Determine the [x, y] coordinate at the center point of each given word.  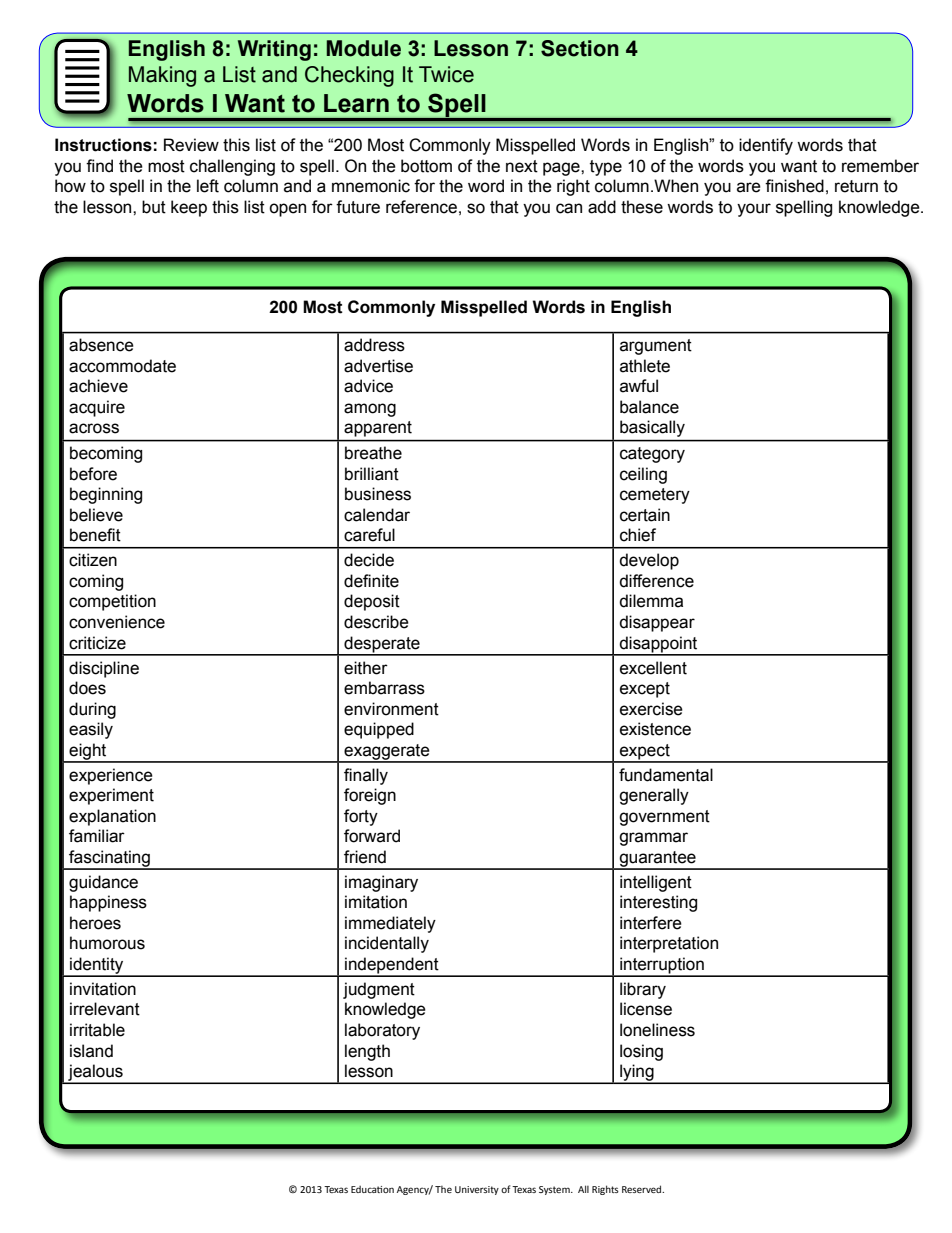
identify [766, 146]
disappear [657, 623]
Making [162, 76]
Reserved [643, 1189]
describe [376, 622]
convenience [117, 622]
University [477, 1190]
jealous [95, 1073]
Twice [446, 74]
